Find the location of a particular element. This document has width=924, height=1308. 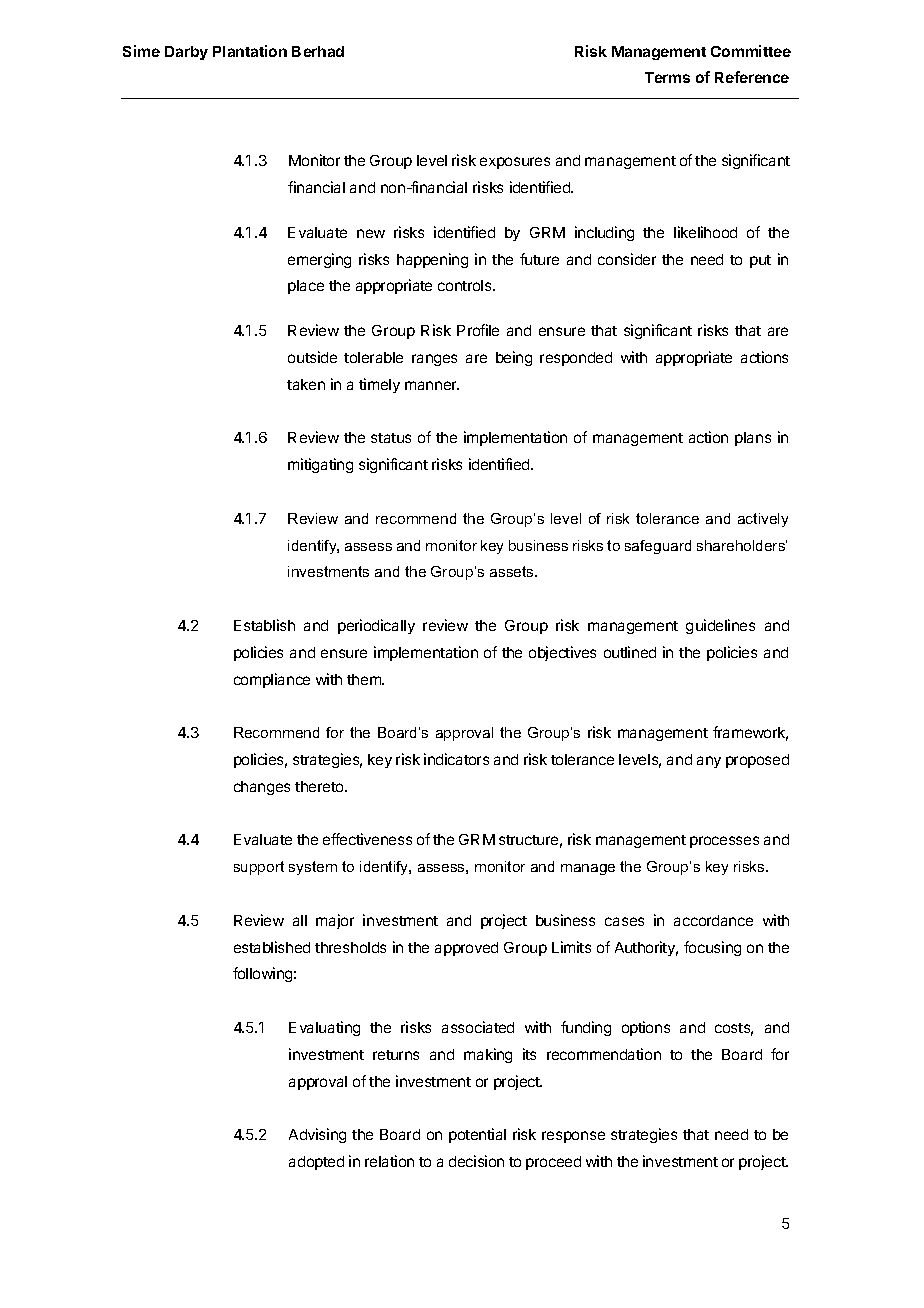

compliance is located at coordinates (272, 680).
